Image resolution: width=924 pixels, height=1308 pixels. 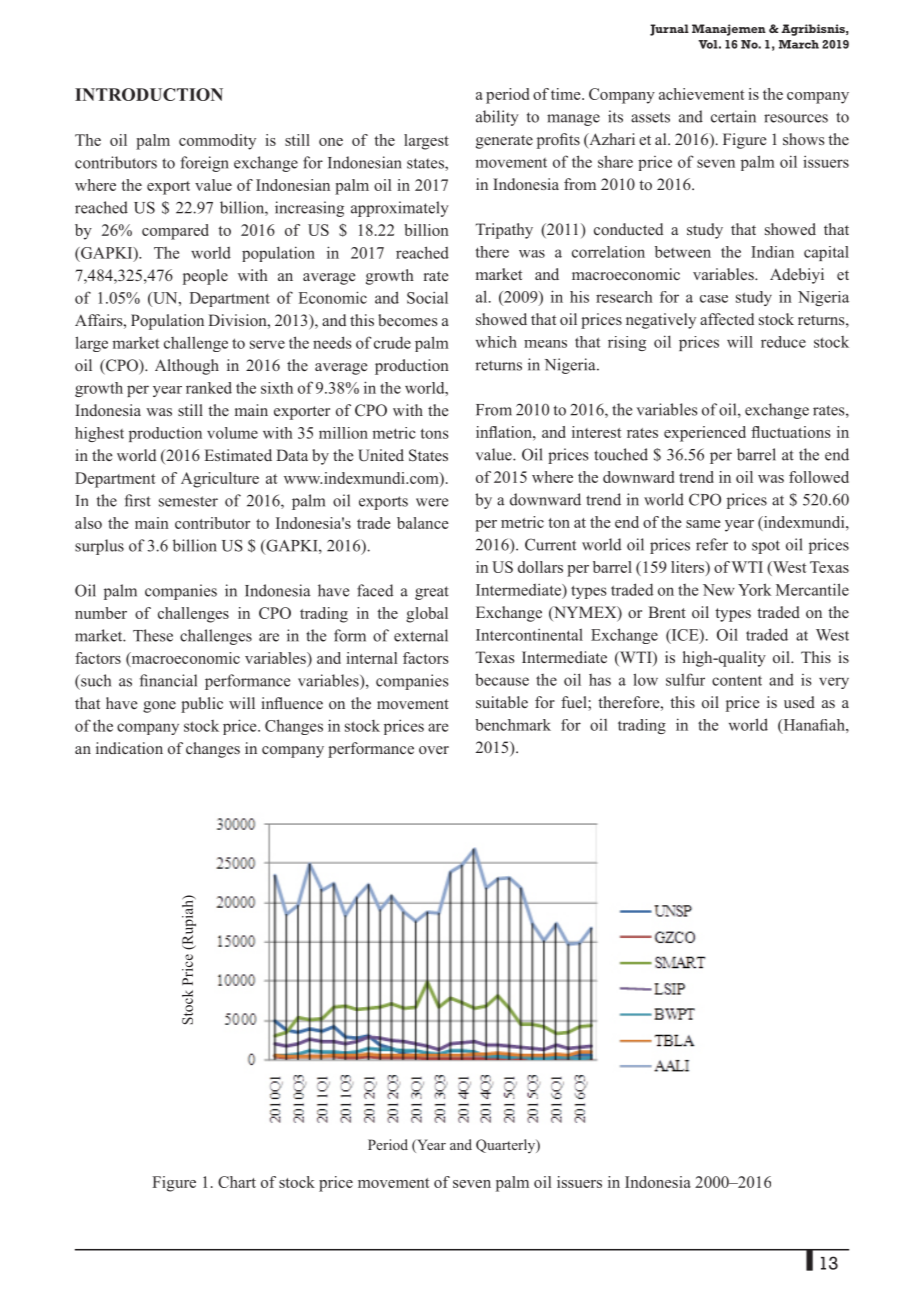 I want to click on indication, so click(x=129, y=748).
